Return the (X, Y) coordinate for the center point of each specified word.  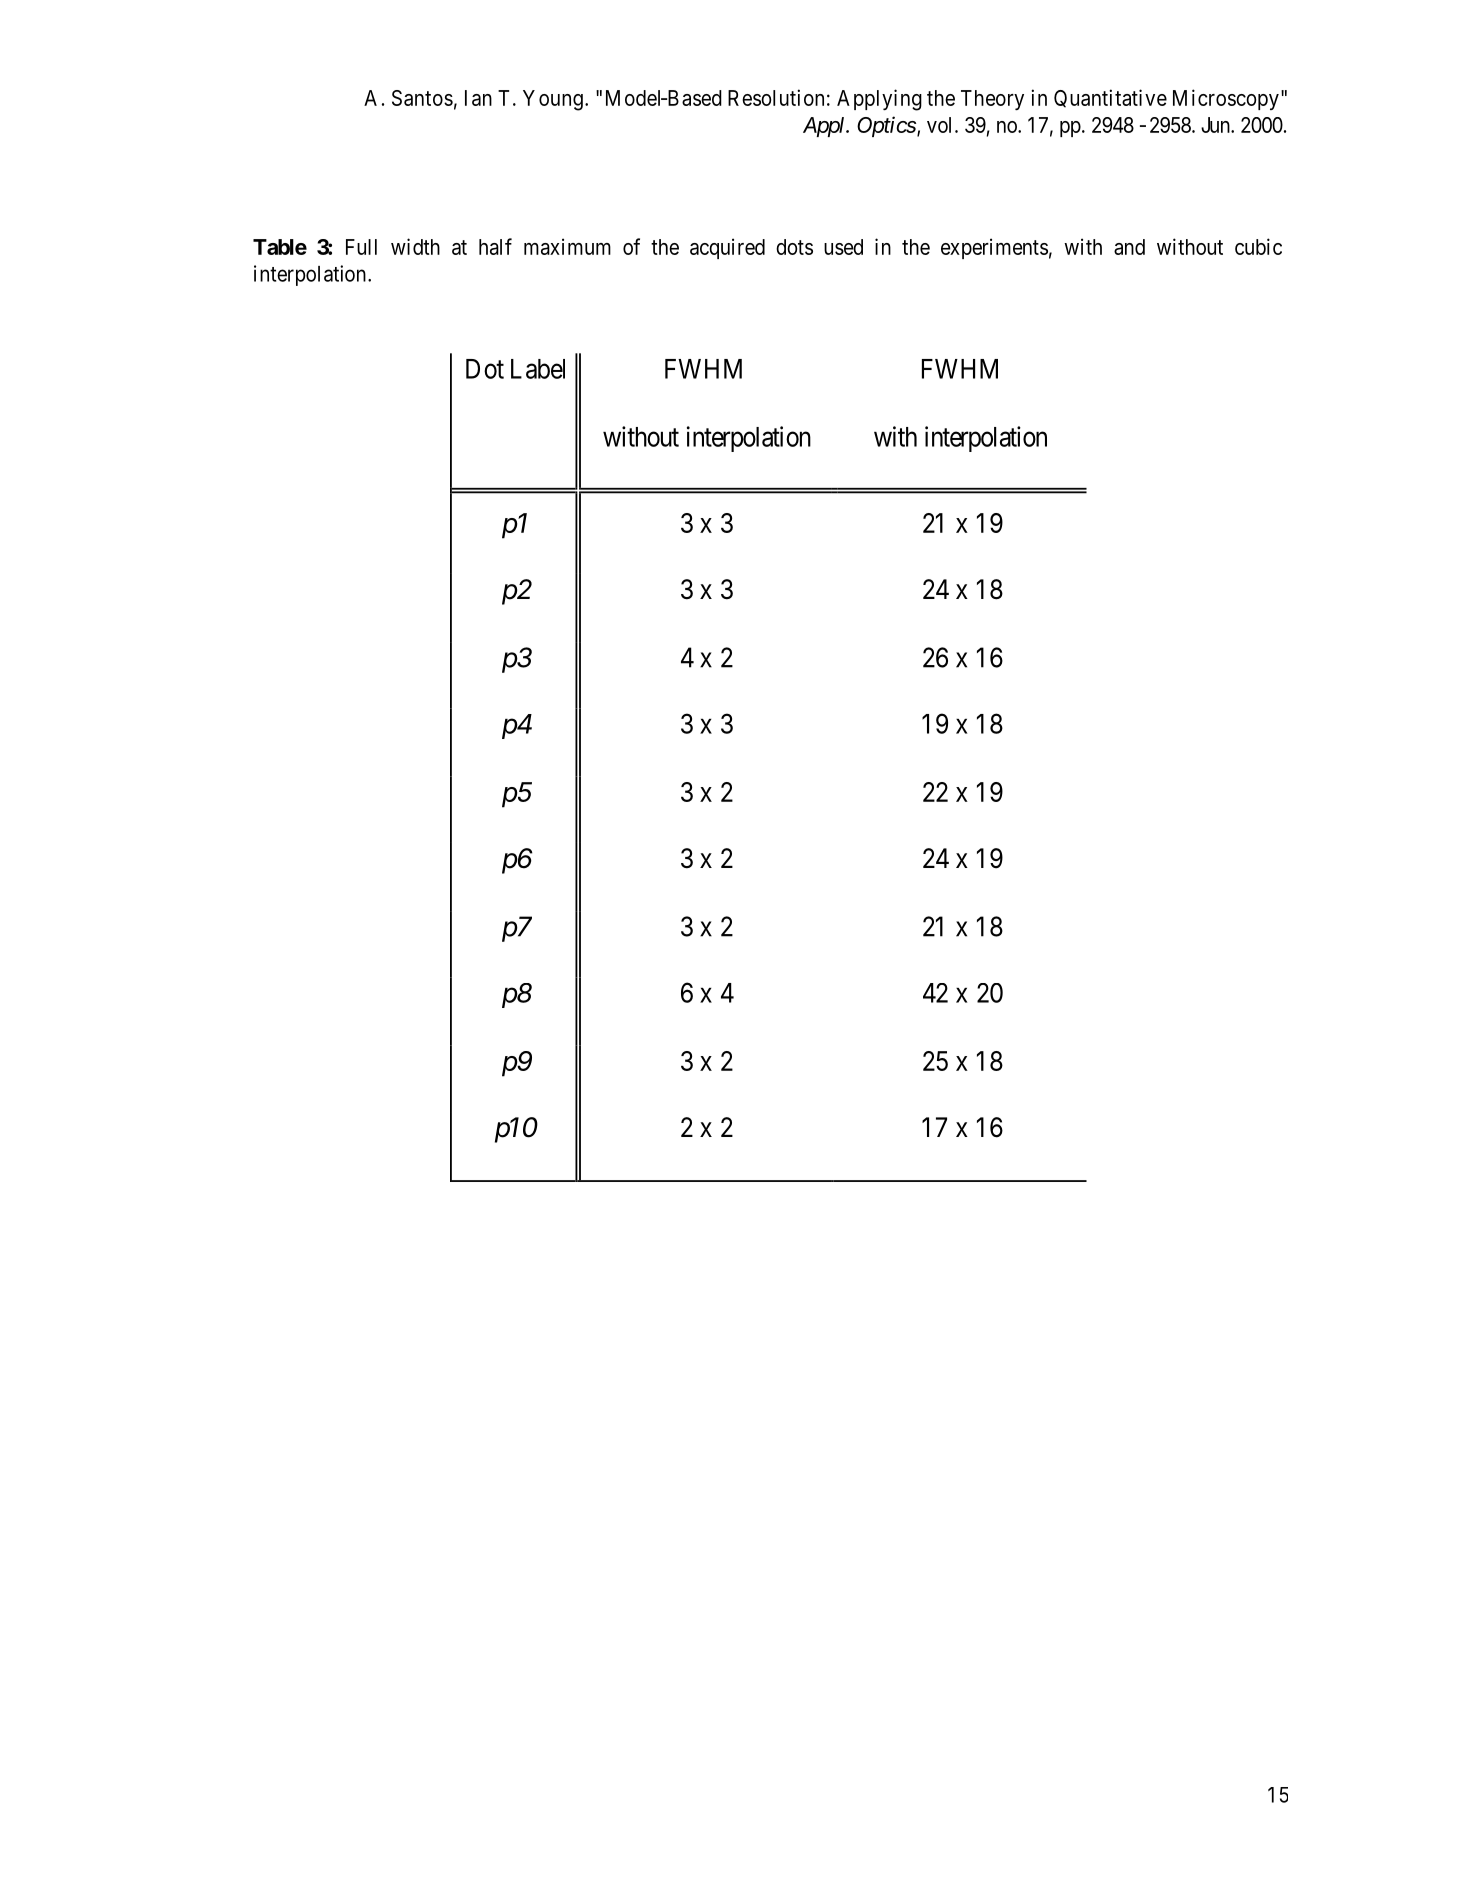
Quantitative (1110, 98)
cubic (1258, 246)
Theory (992, 100)
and (1129, 247)
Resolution (776, 97)
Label (538, 369)
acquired (727, 248)
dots (794, 247)
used (843, 247)
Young (553, 100)
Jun (1216, 125)
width (415, 246)
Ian (478, 98)
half (495, 246)
